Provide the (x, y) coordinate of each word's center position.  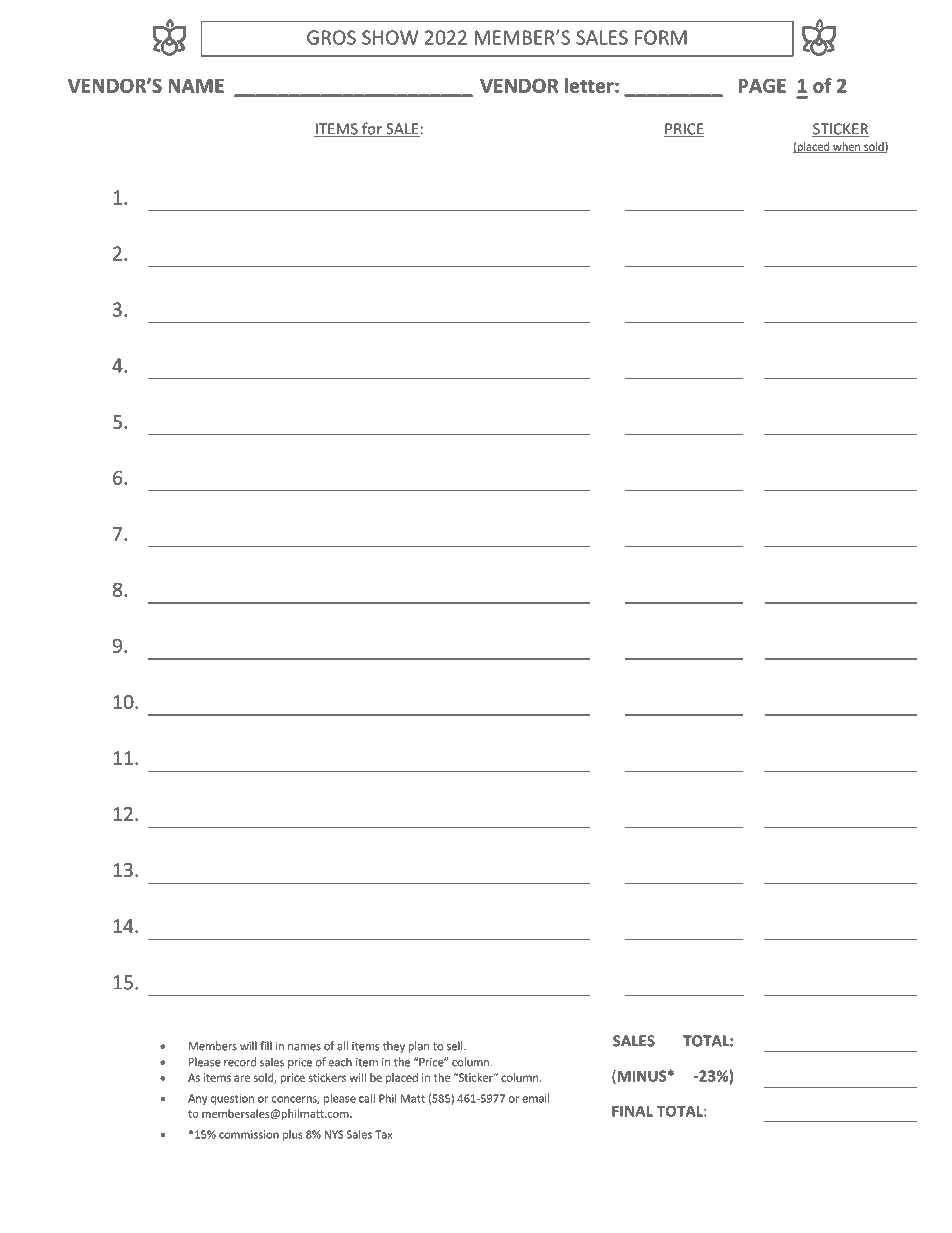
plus (293, 1135)
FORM (661, 37)
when (846, 147)
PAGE (762, 85)
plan (418, 1047)
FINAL (632, 1111)
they (393, 1047)
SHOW (390, 37)
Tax (383, 1134)
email (535, 1098)
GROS (331, 37)
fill (266, 1046)
